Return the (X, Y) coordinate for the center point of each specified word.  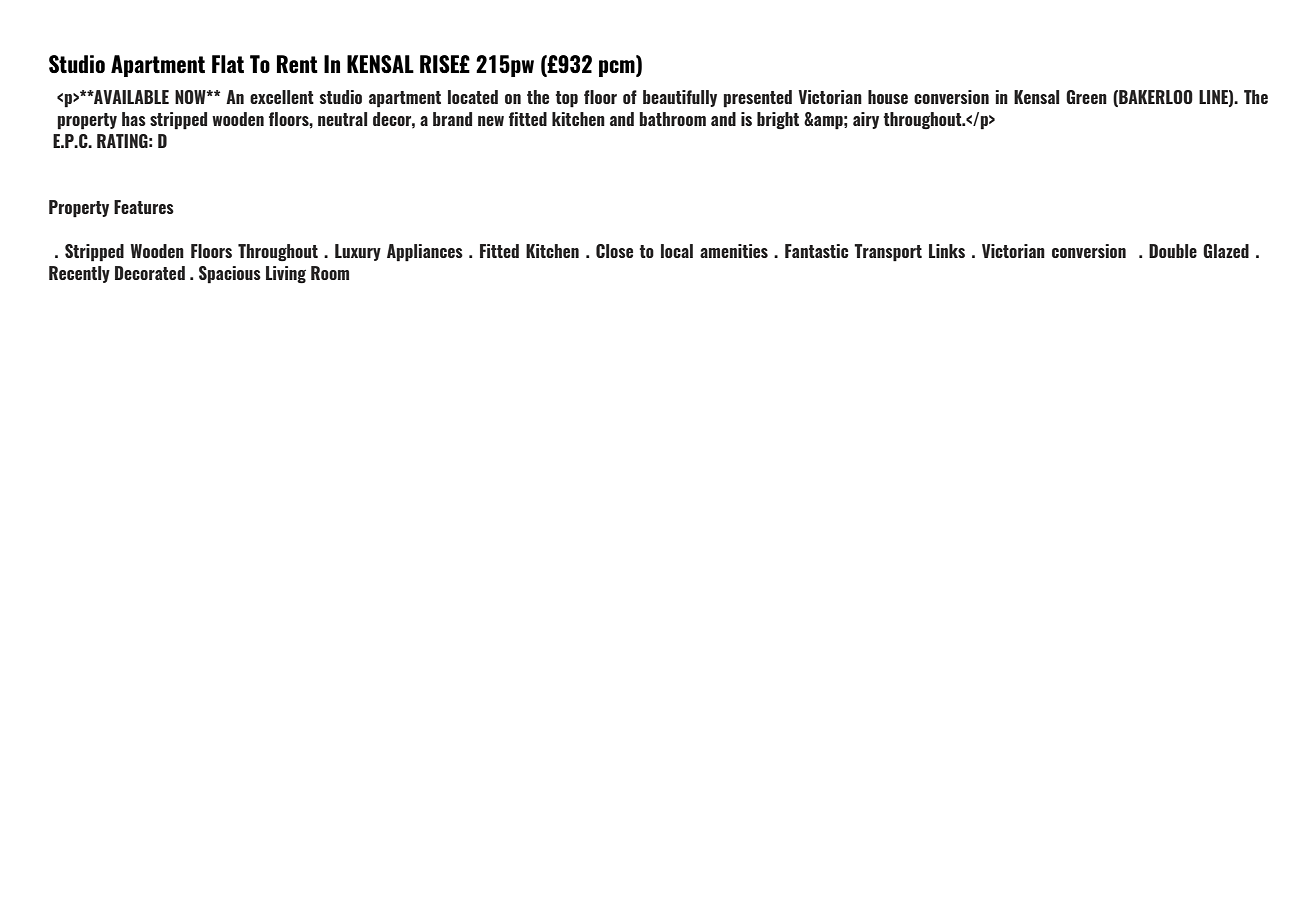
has (134, 119)
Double (1173, 251)
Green (1086, 97)
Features (144, 207)
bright (778, 121)
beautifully (680, 98)
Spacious (230, 275)
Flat (228, 64)
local (677, 251)
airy (866, 120)
